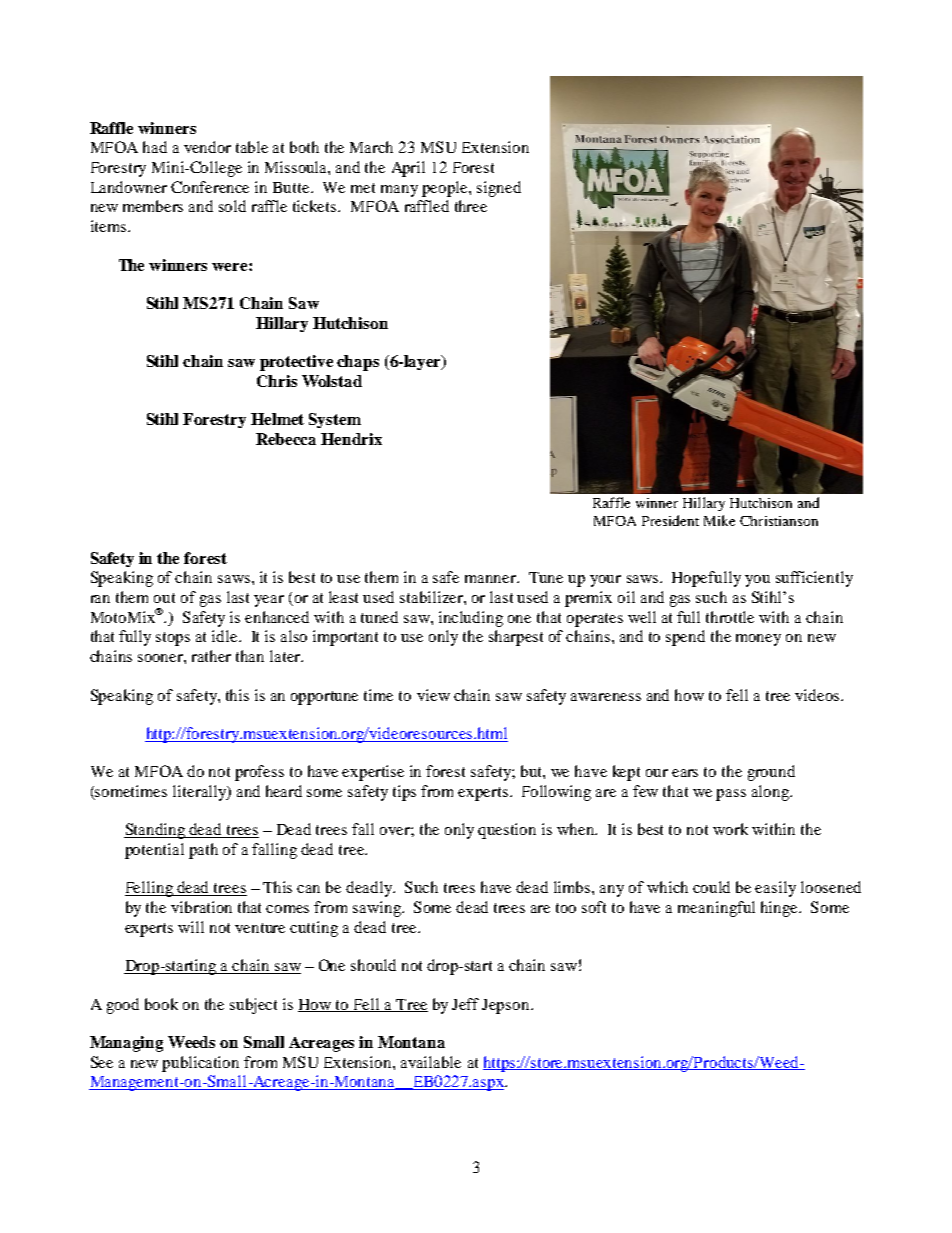 This page has width=952, height=1233. I want to click on protective, so click(296, 363).
